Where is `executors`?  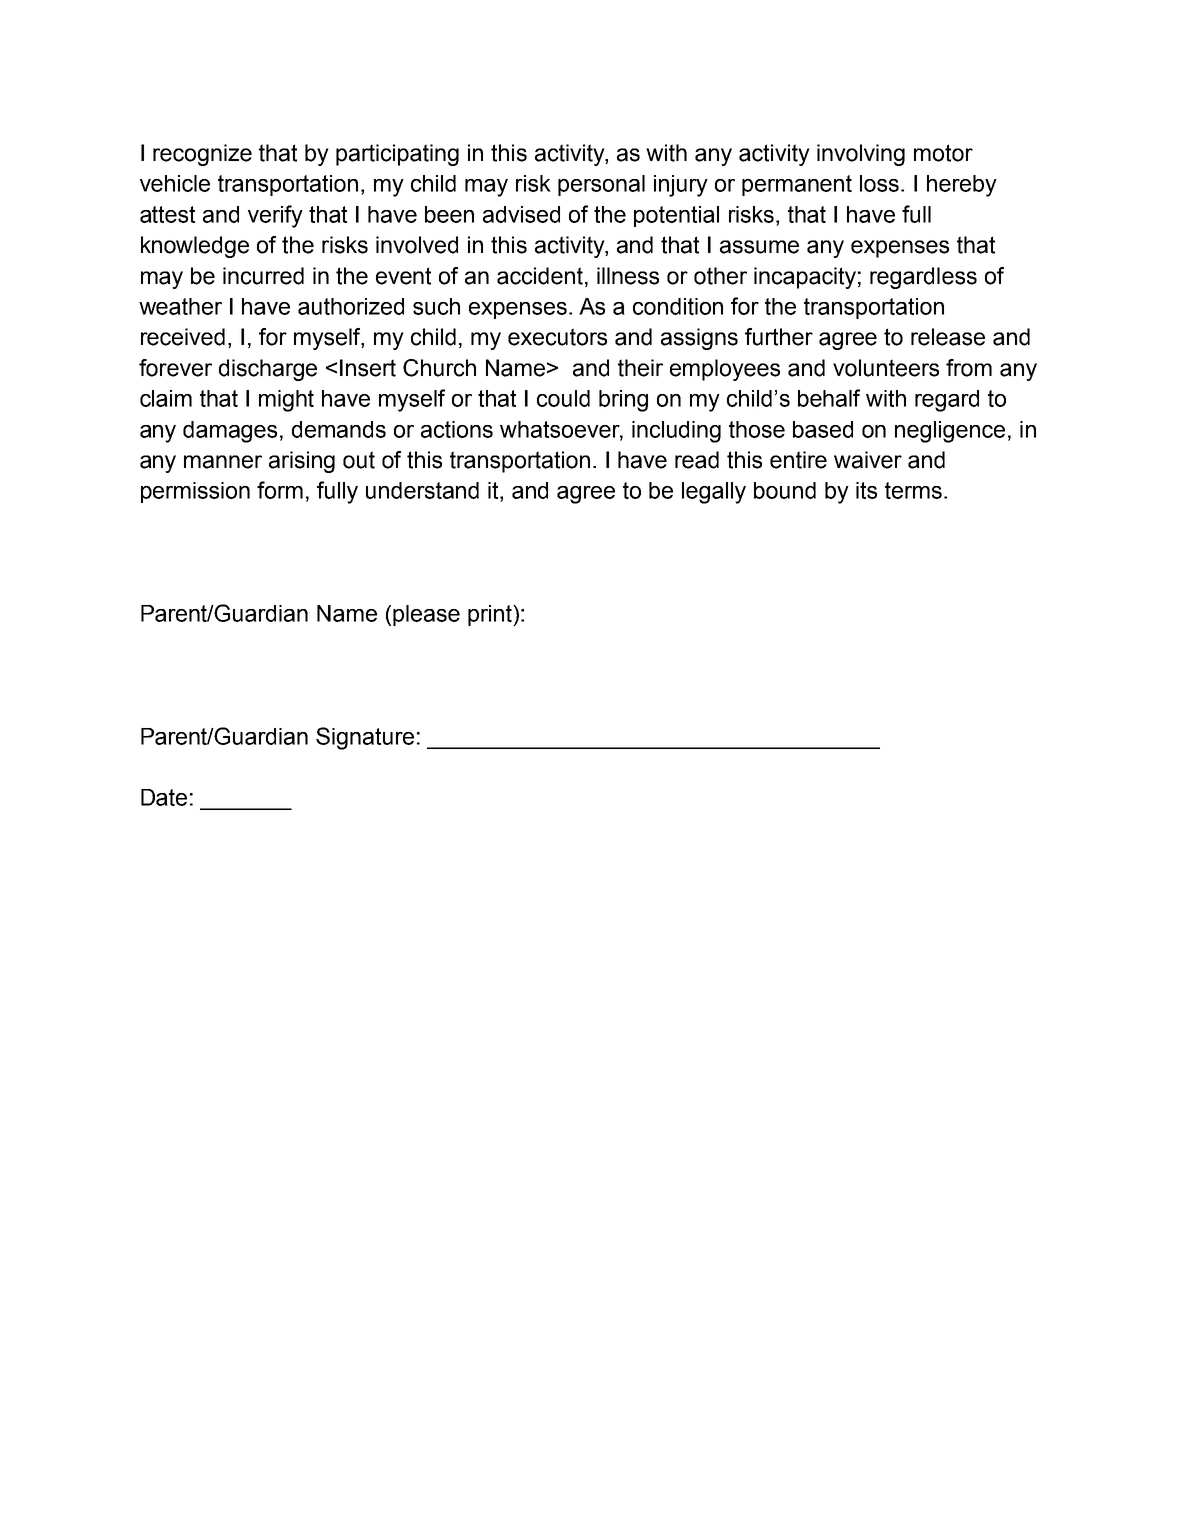 executors is located at coordinates (557, 337).
